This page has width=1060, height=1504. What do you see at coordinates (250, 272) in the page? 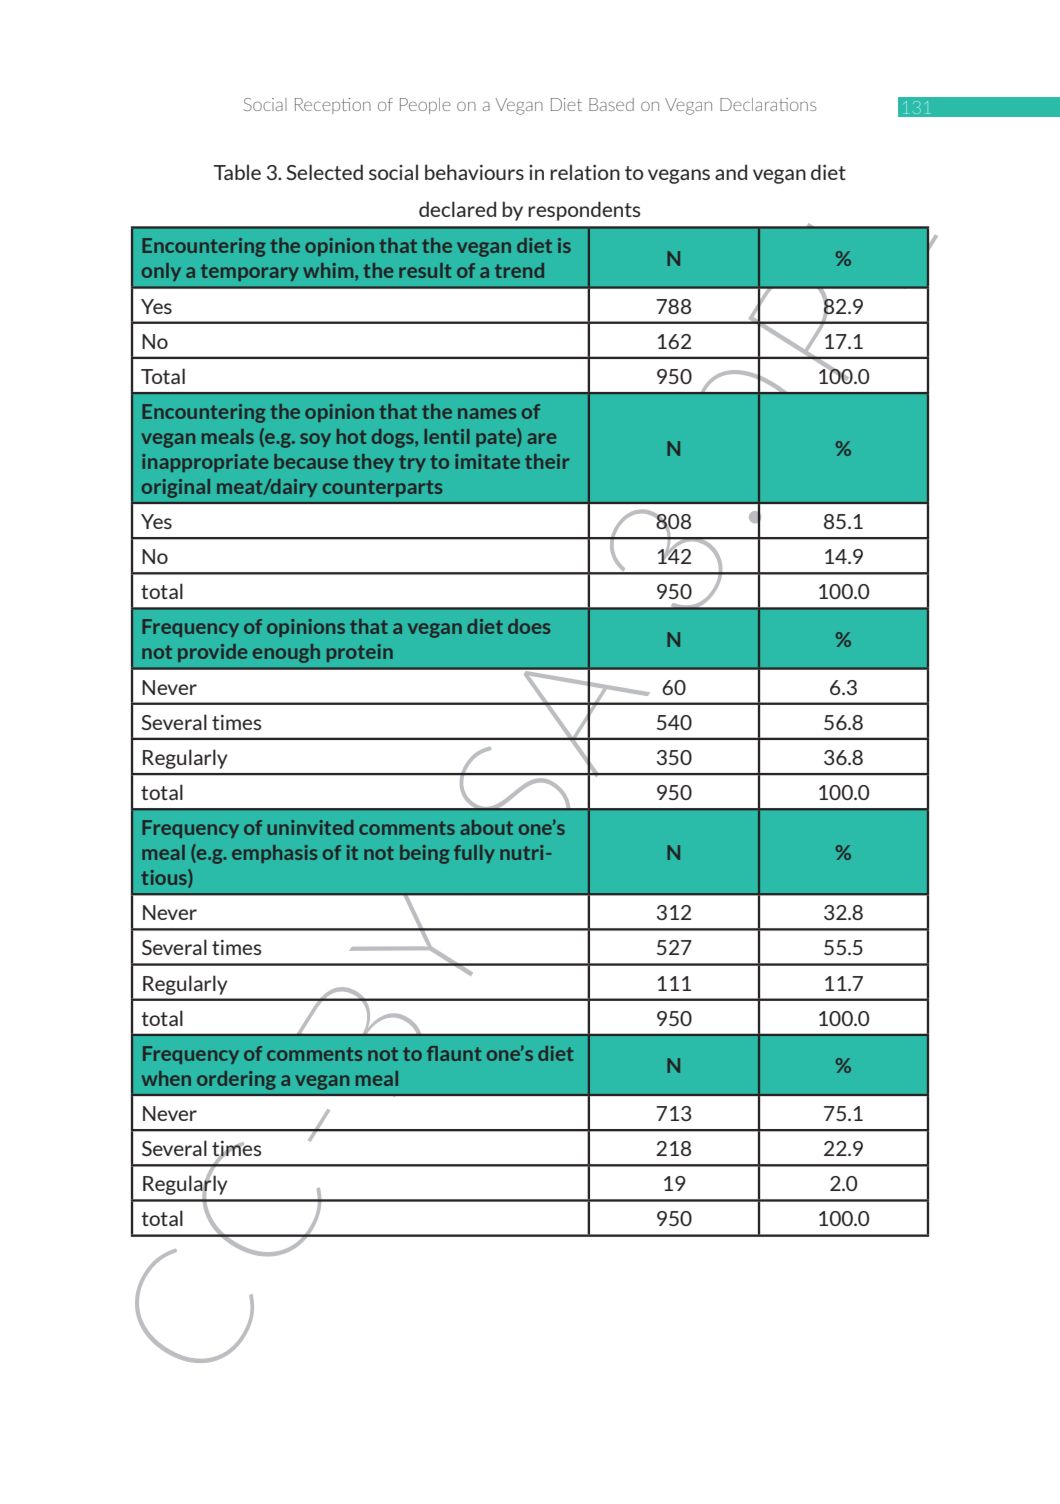
I see `temporary` at bounding box center [250, 272].
